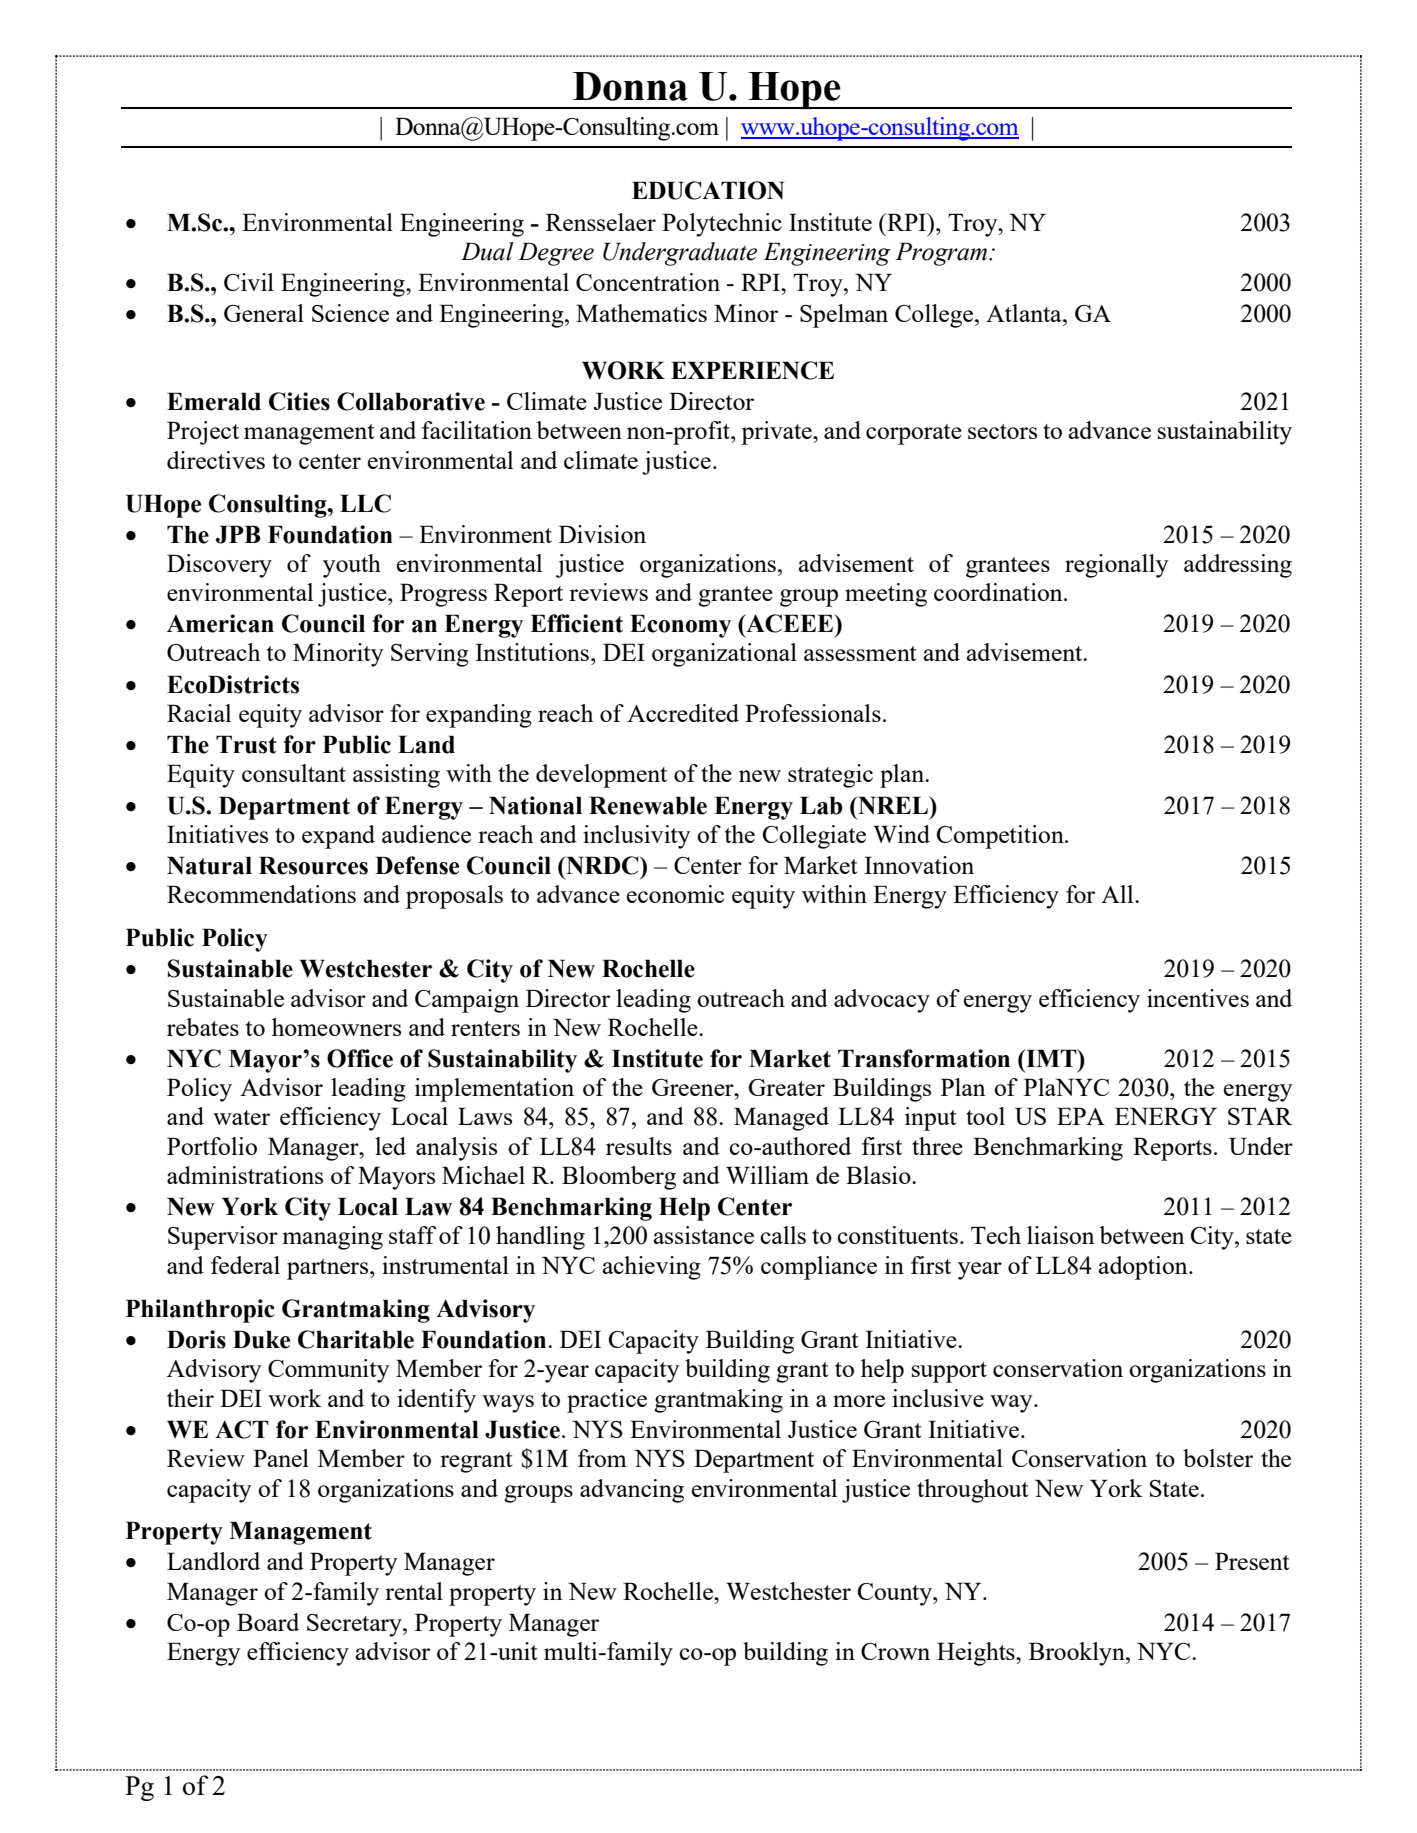 The width and height of the document is (1417, 1833). I want to click on EDUCATION, so click(708, 190).
